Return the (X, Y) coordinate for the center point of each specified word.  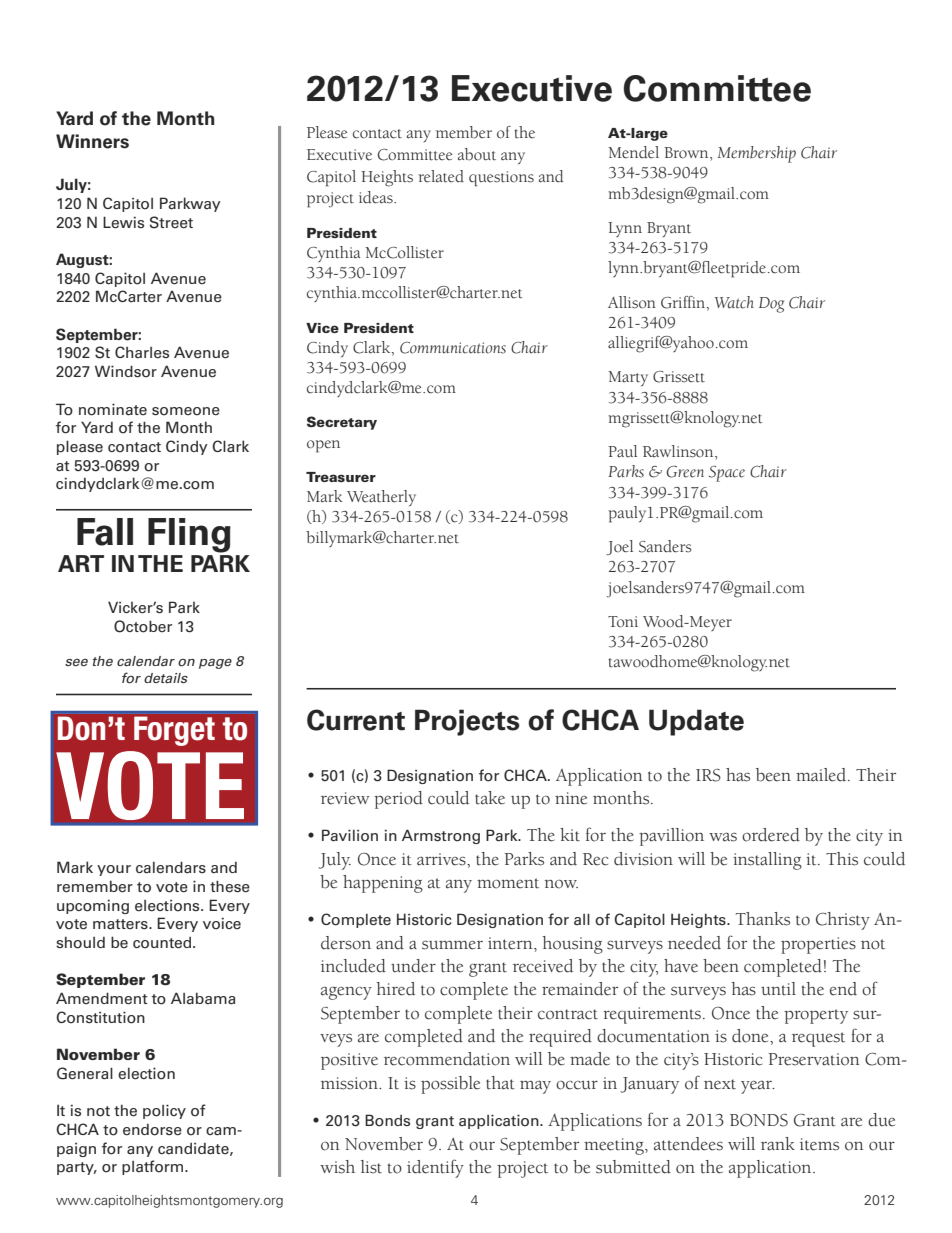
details (166, 678)
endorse (152, 1130)
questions (501, 179)
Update (696, 722)
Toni (623, 622)
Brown (687, 153)
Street (171, 222)
